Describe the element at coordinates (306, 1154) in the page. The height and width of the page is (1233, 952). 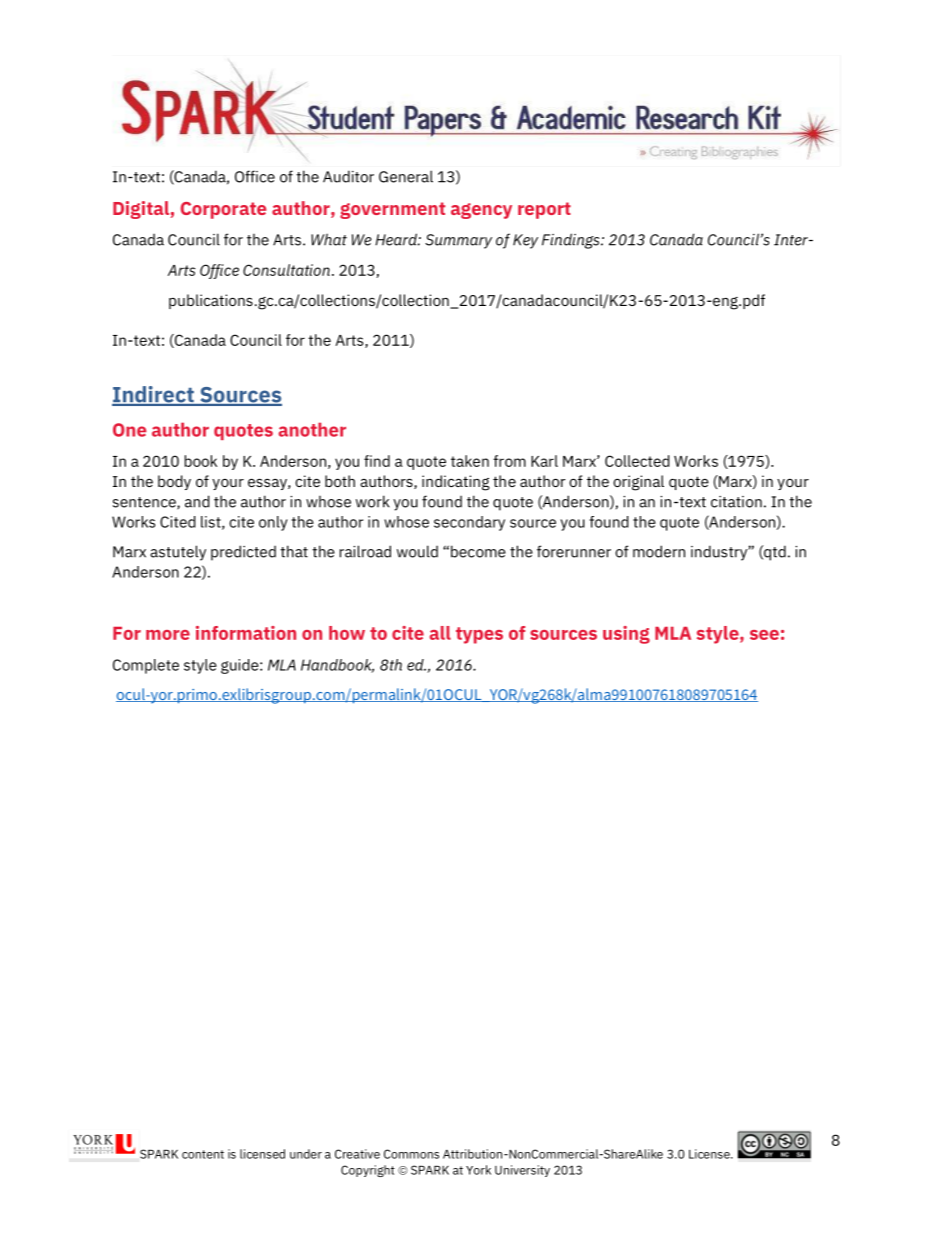
I see `under` at that location.
